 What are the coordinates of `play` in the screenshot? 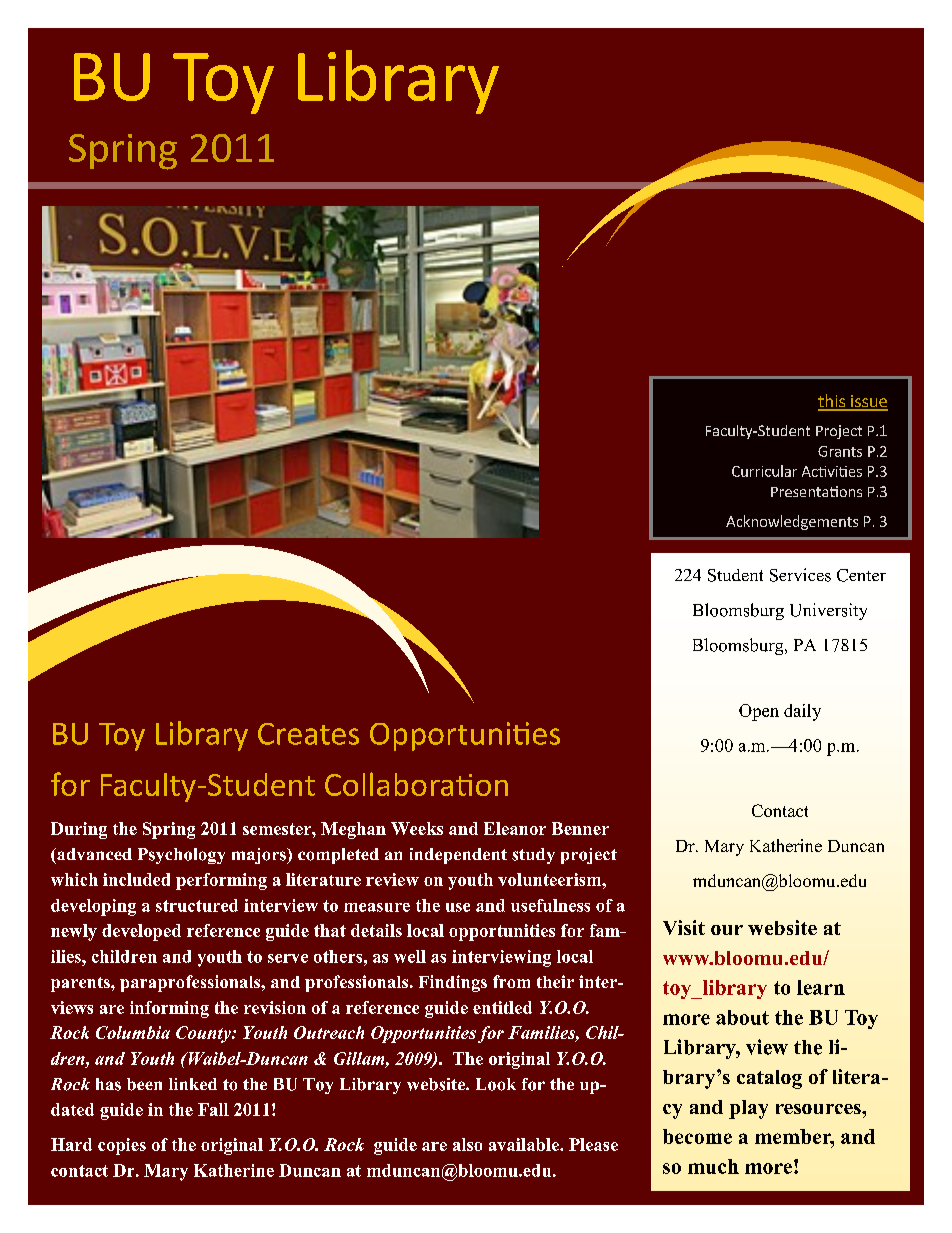 It's located at (748, 1109).
